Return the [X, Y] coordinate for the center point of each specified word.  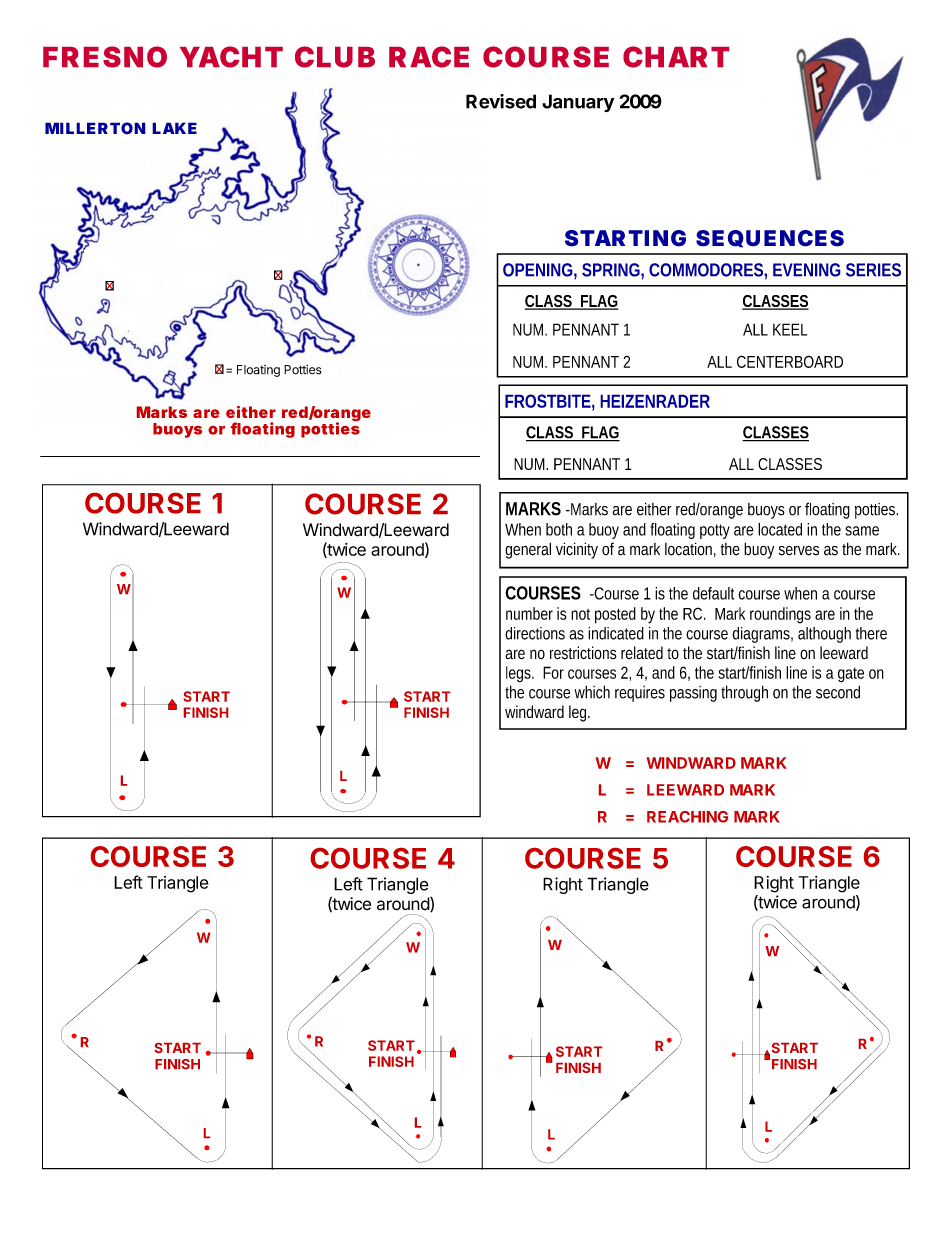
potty [715, 531]
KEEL [790, 329]
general [528, 550]
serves [799, 551]
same [862, 531]
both [559, 529]
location [688, 549]
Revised [501, 101]
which [592, 692]
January [578, 103]
